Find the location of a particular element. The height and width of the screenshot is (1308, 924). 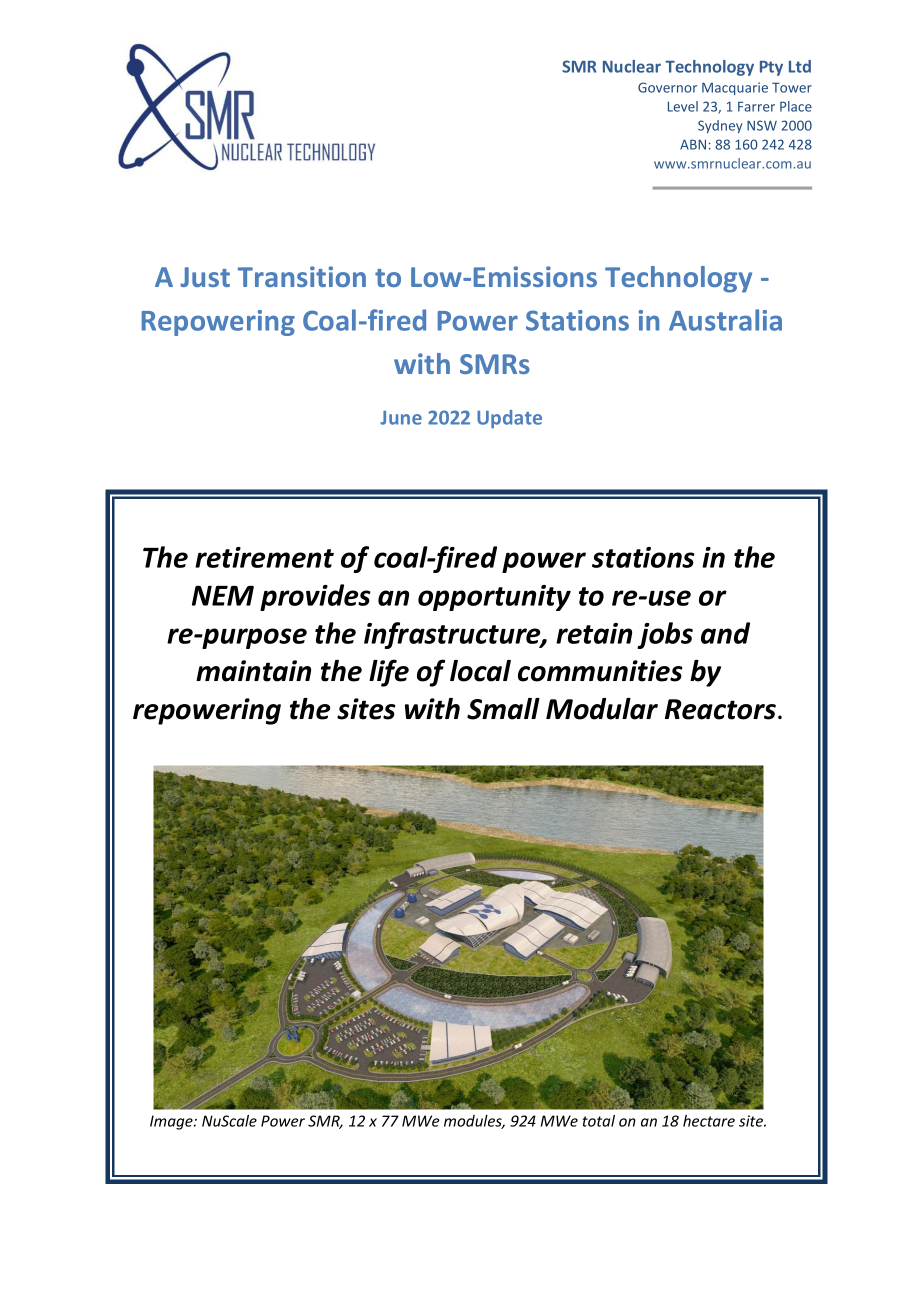

hectare is located at coordinates (709, 1121).
